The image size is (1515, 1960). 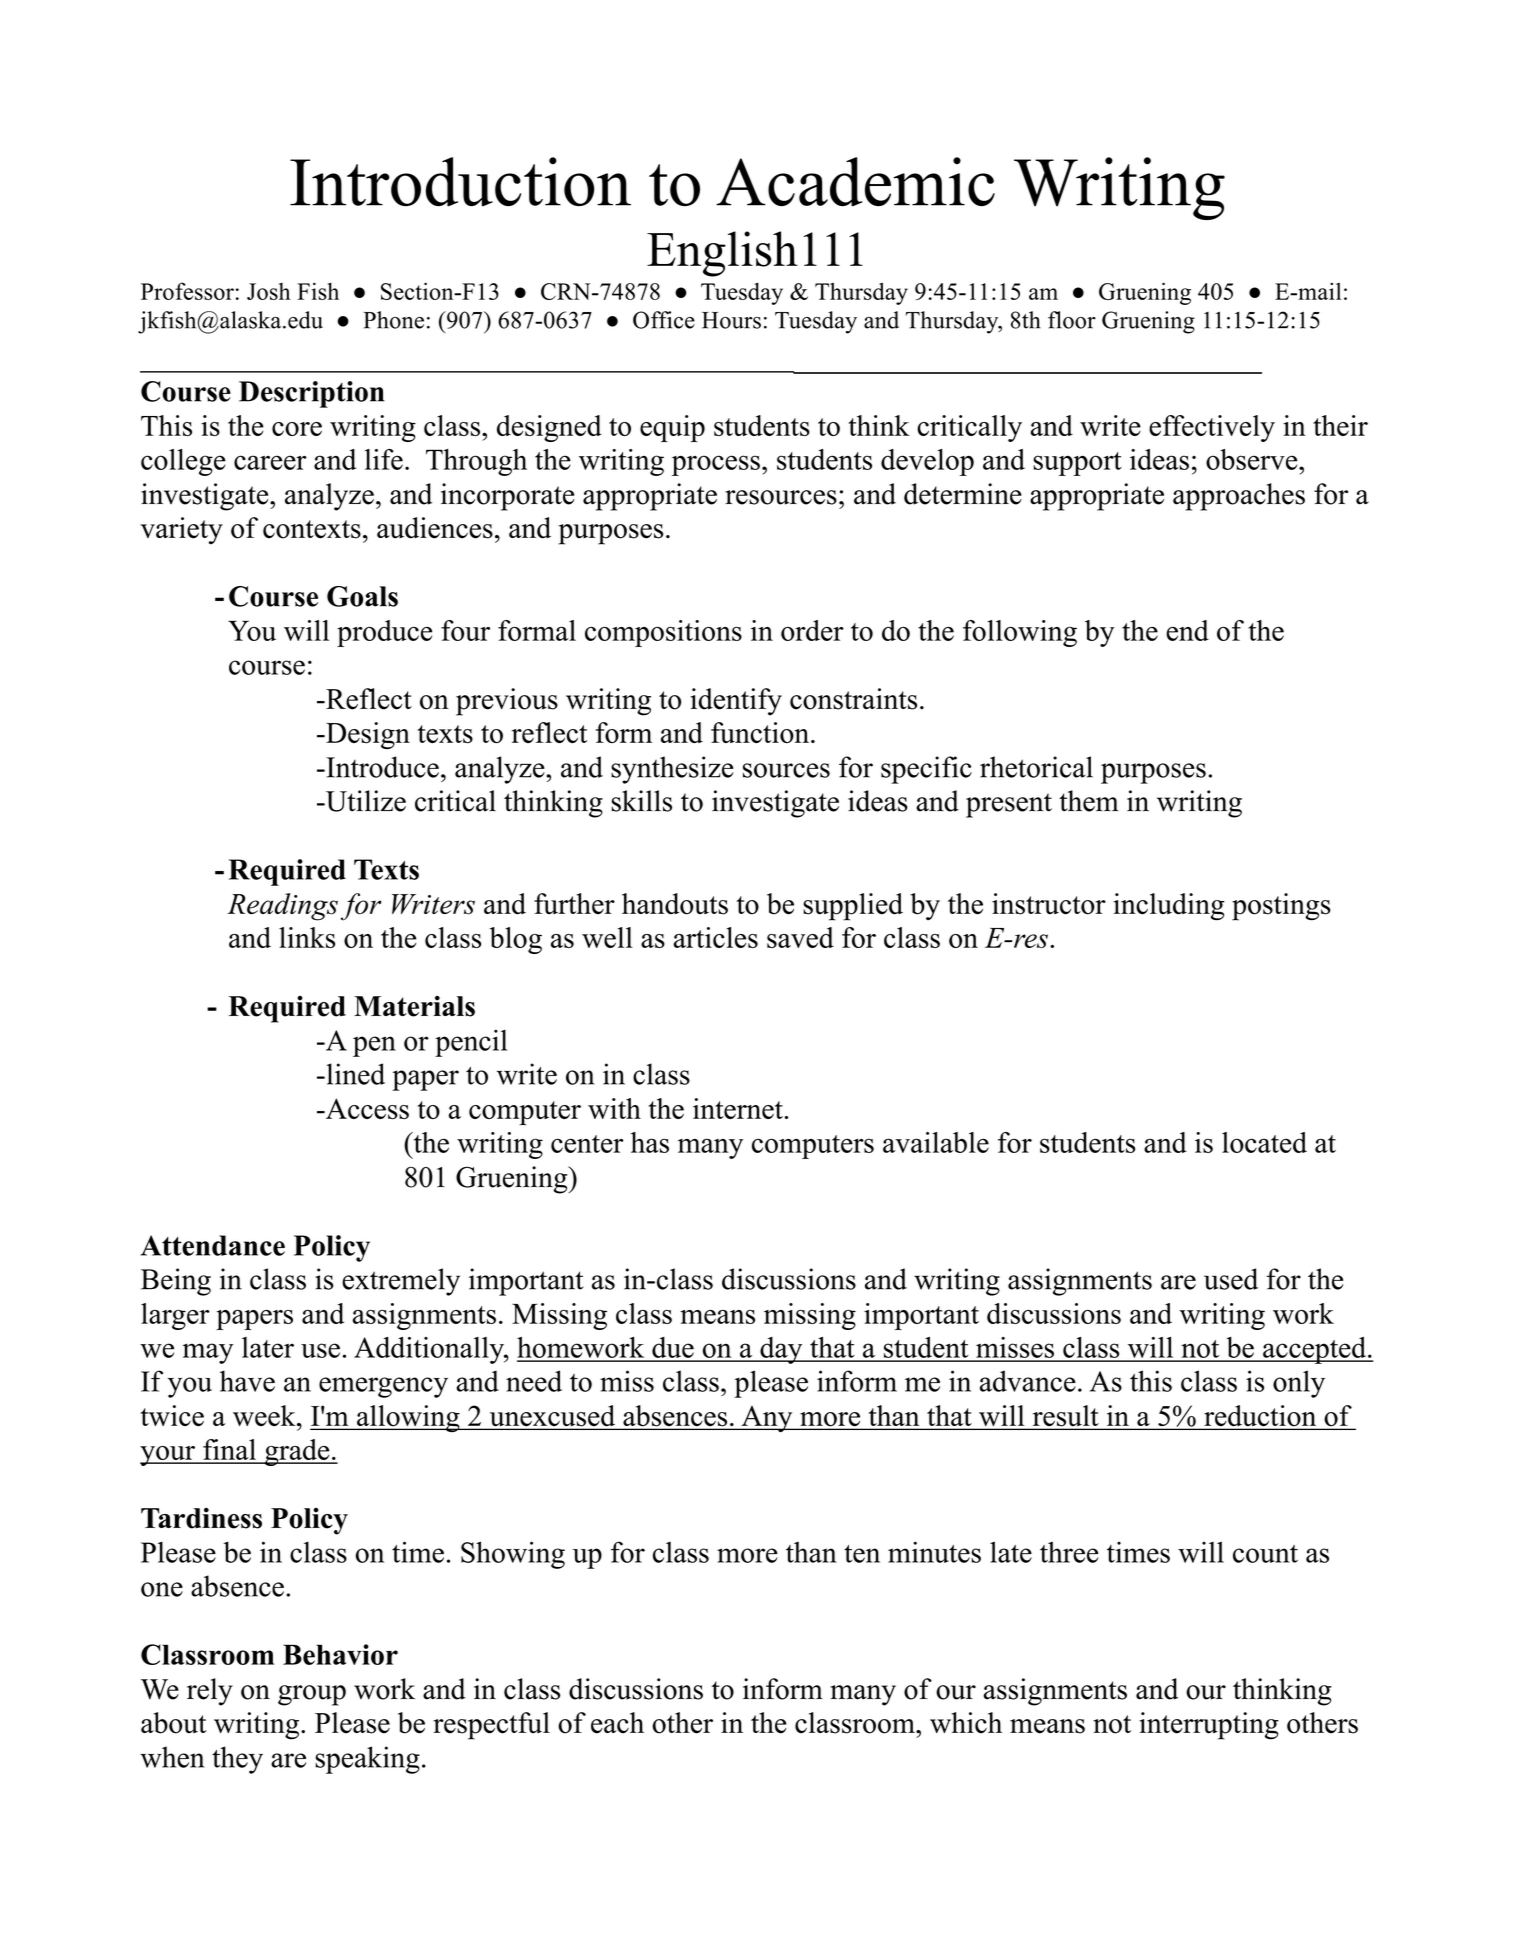 I want to click on Josh, so click(x=269, y=291).
